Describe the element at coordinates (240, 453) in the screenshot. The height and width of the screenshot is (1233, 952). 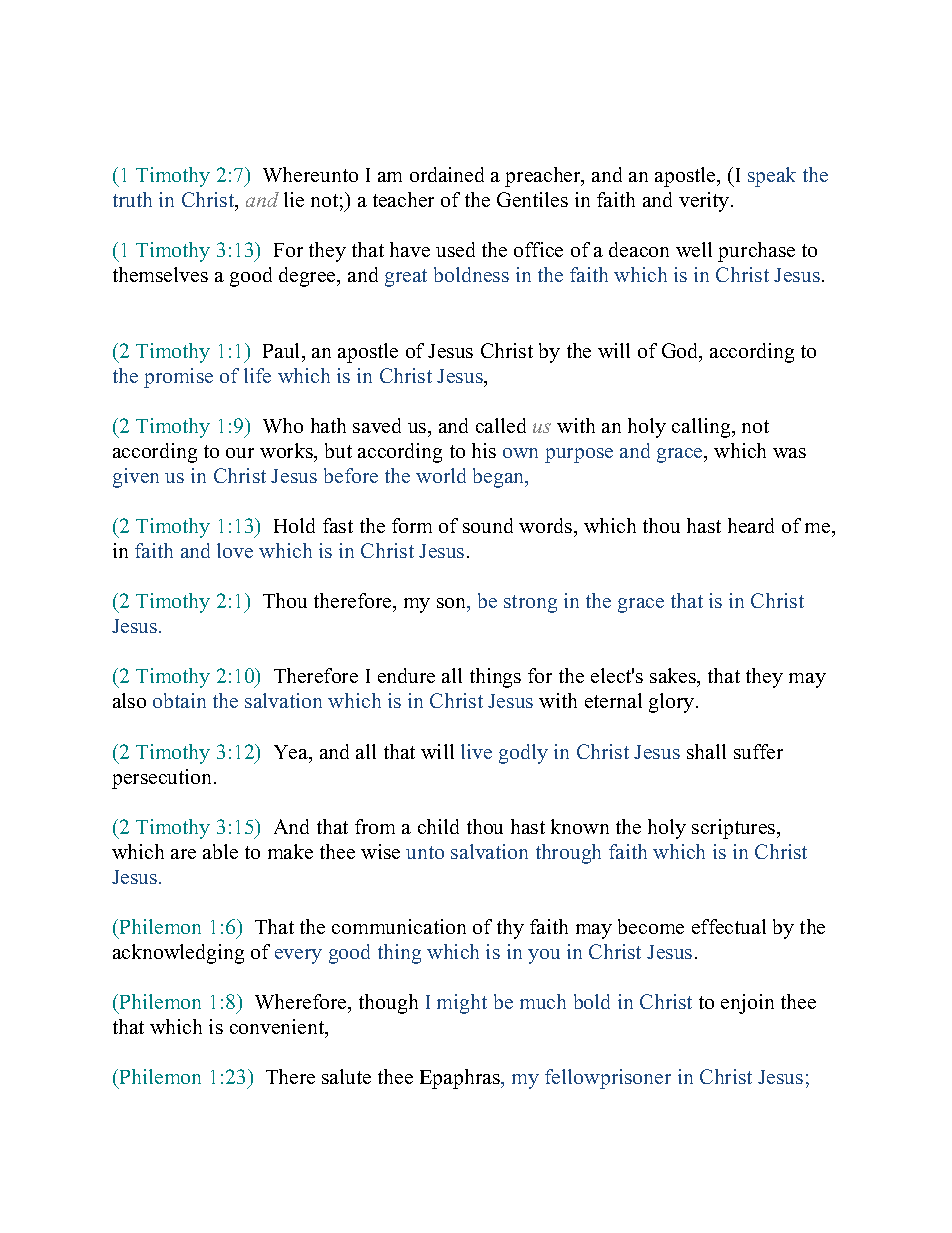
I see `our` at that location.
